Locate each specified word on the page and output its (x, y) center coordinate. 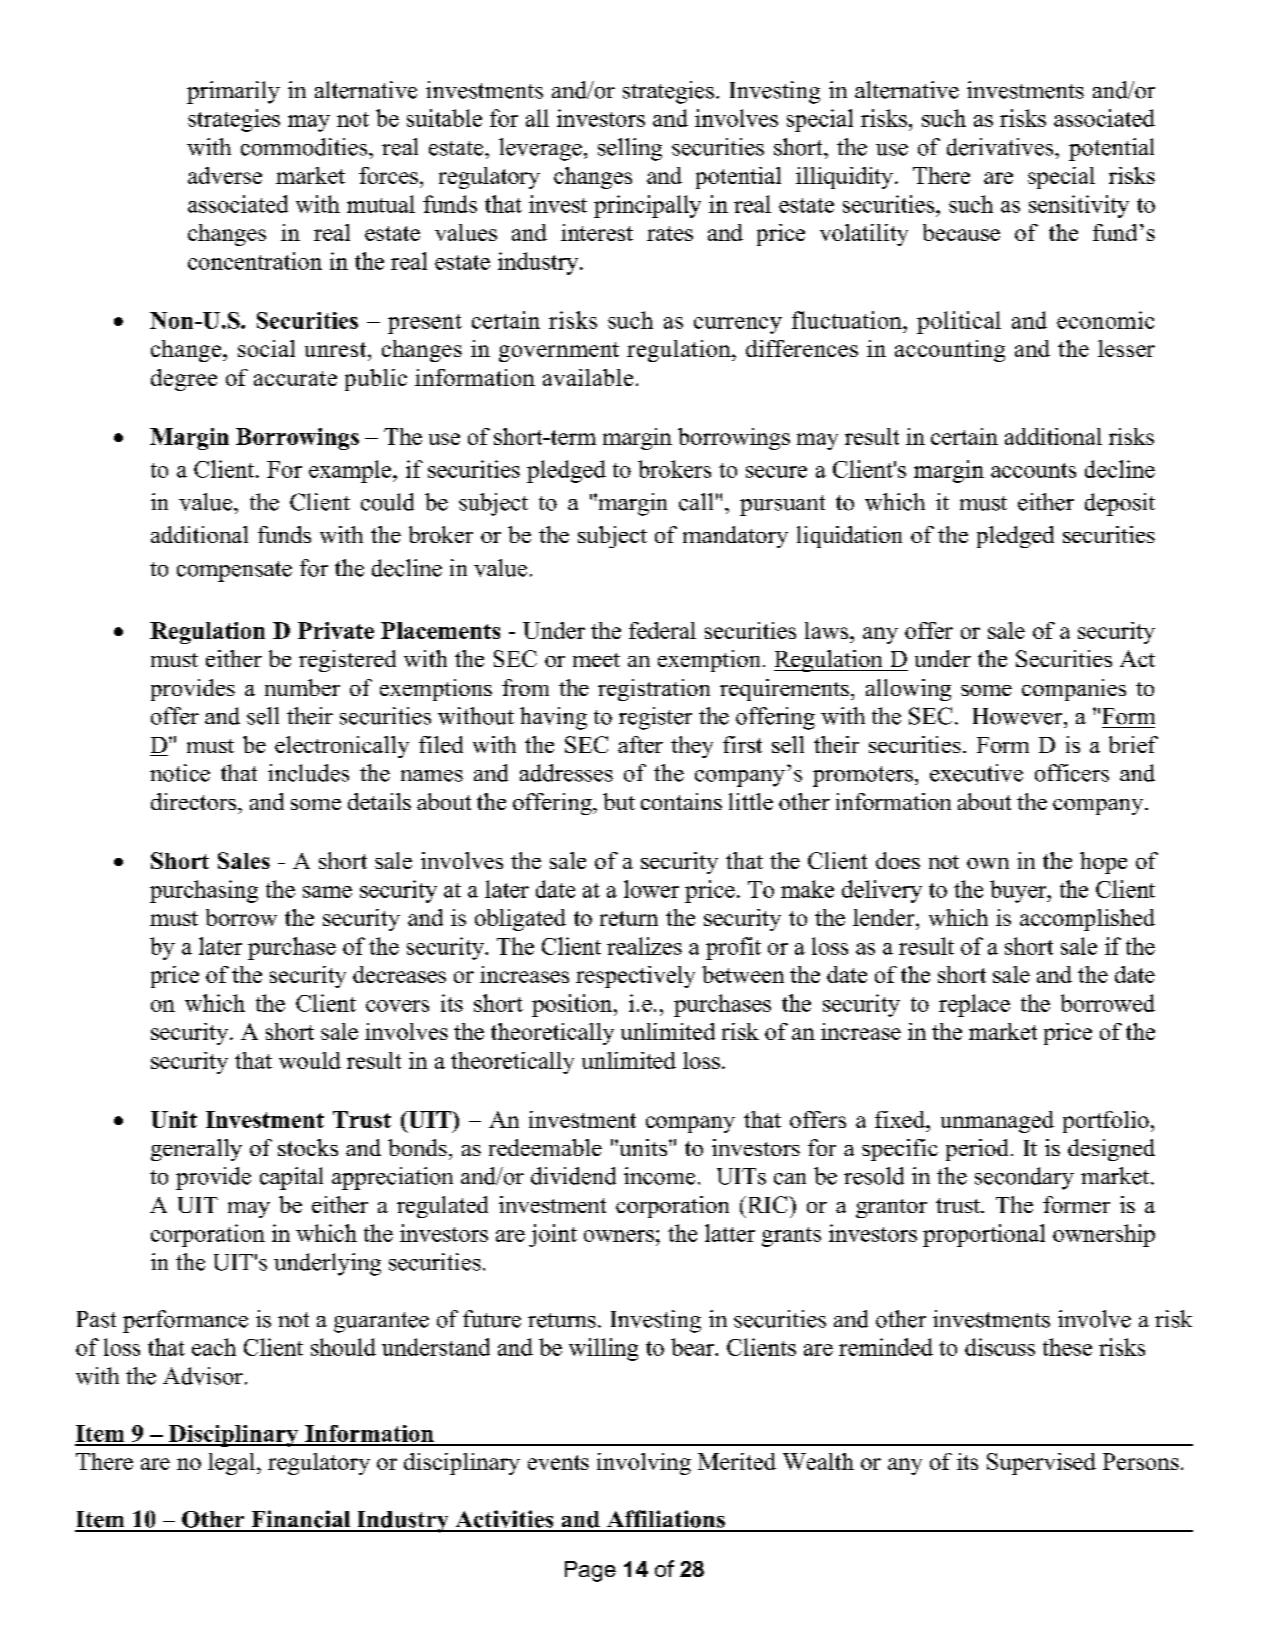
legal (233, 1464)
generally (196, 1150)
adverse (225, 175)
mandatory (735, 537)
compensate (234, 571)
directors (195, 801)
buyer (1019, 891)
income (659, 1176)
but (619, 801)
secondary (1024, 1178)
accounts (1033, 470)
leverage (540, 149)
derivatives (1001, 147)
